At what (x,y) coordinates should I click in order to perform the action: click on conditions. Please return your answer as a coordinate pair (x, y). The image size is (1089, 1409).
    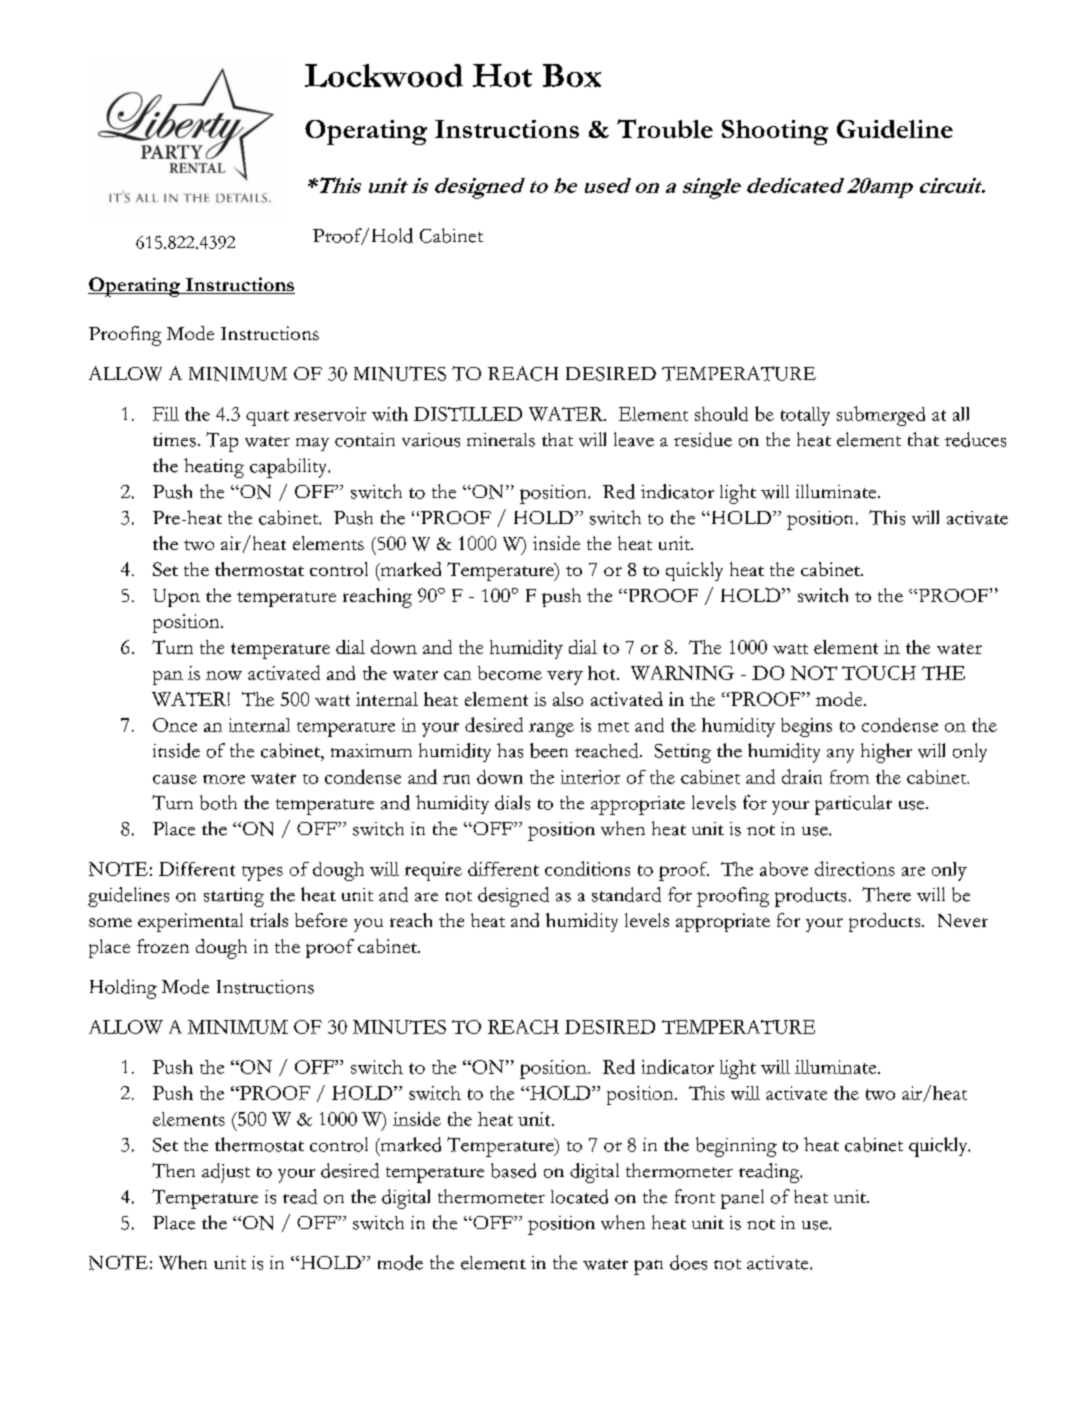
    Looking at the image, I should click on (587, 868).
